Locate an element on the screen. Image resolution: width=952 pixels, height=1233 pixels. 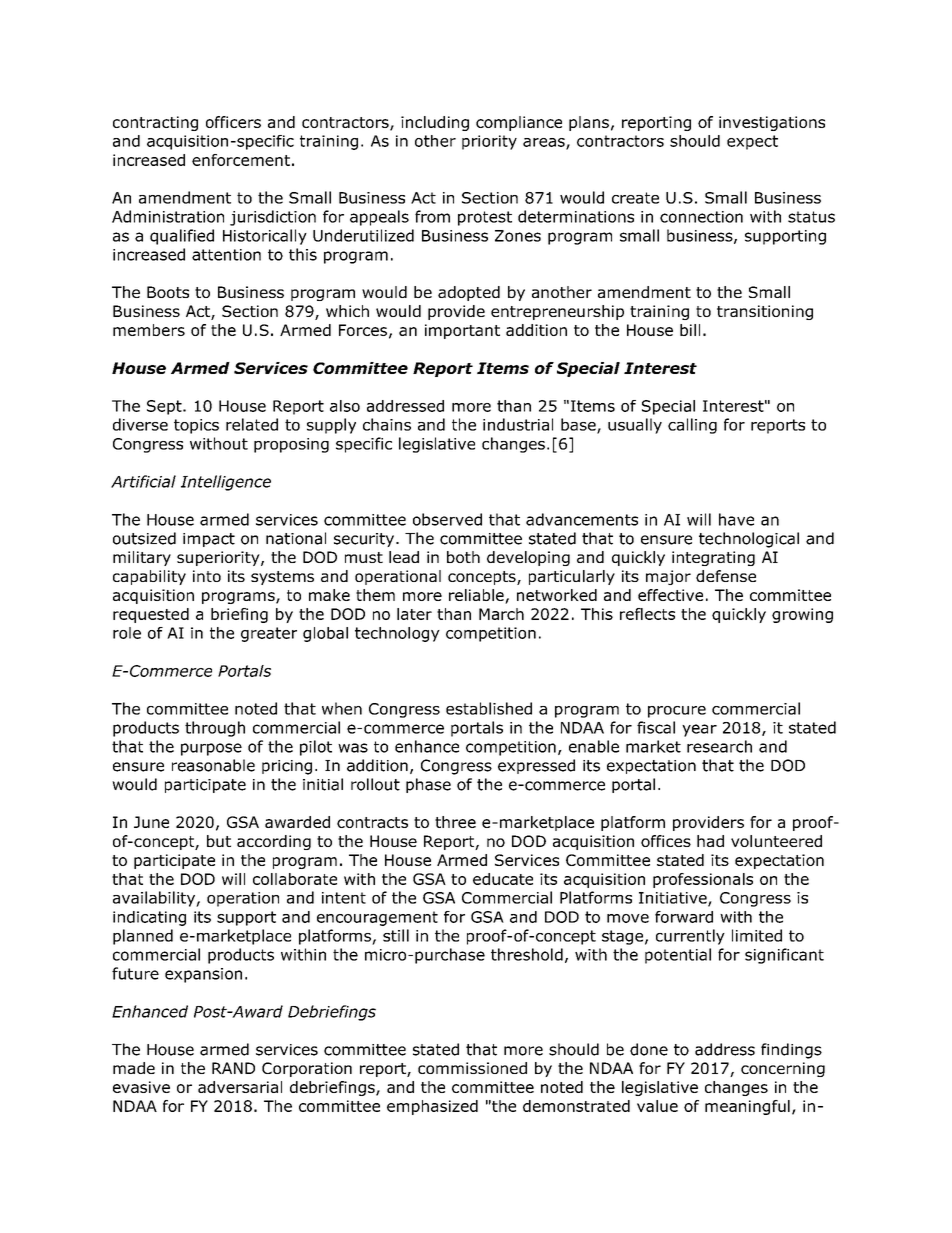
enforcement is located at coordinates (241, 160).
